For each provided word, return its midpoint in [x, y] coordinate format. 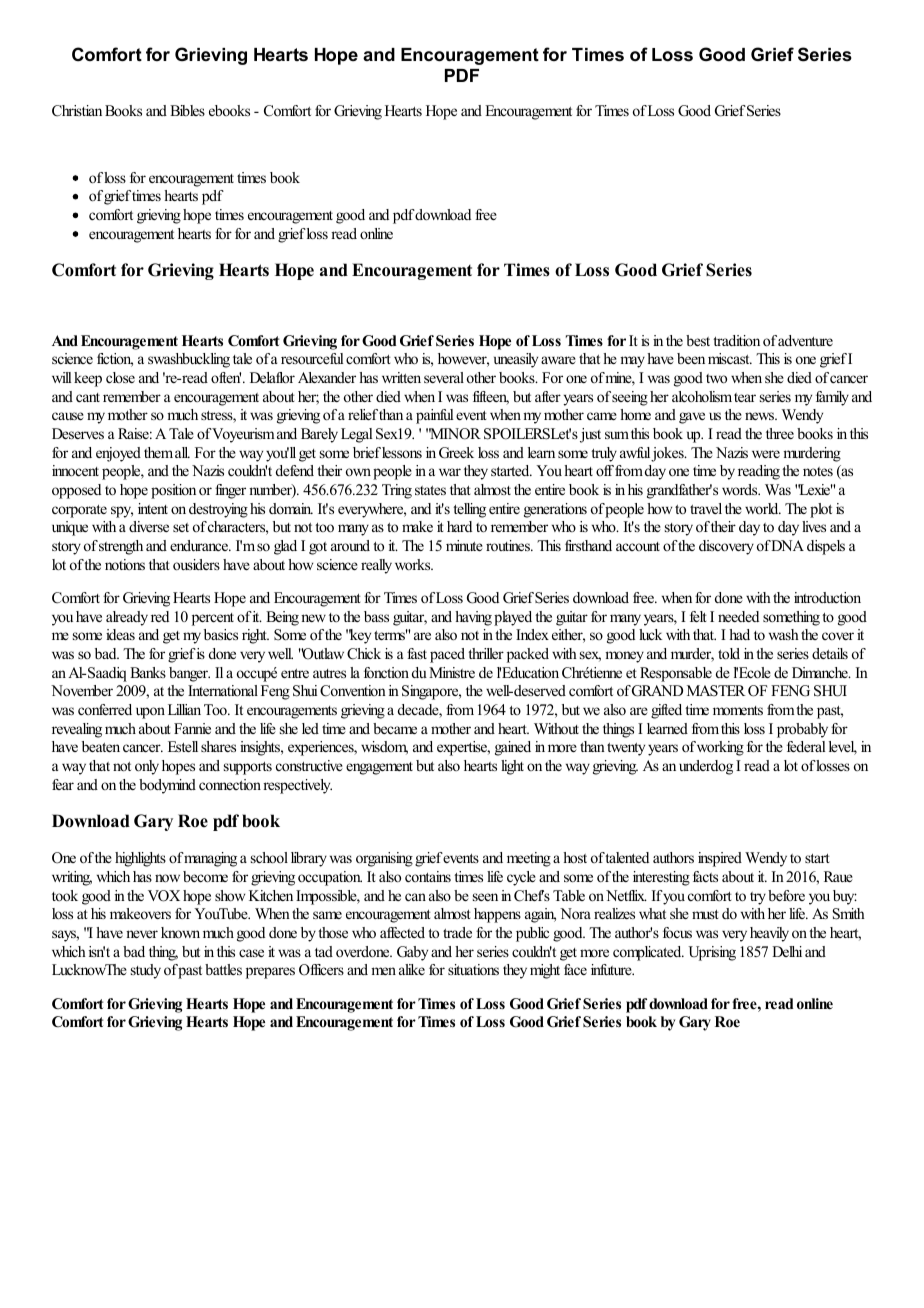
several [444, 377]
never [142, 934]
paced [447, 655]
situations [473, 969]
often [226, 377]
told [729, 653]
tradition [736, 340]
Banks [148, 672]
